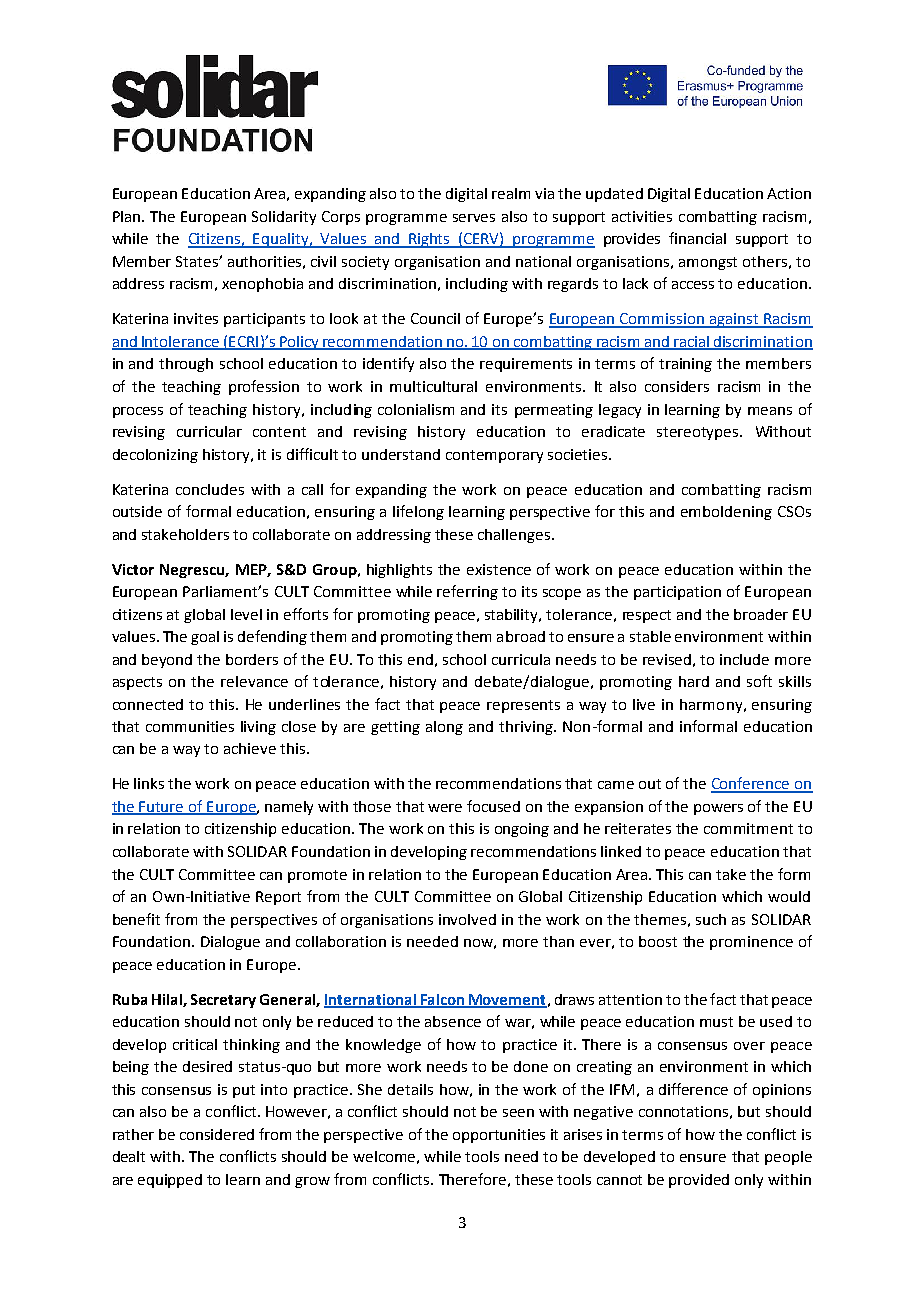  Describe the element at coordinates (474, 218) in the page. I see `serves` at that location.
